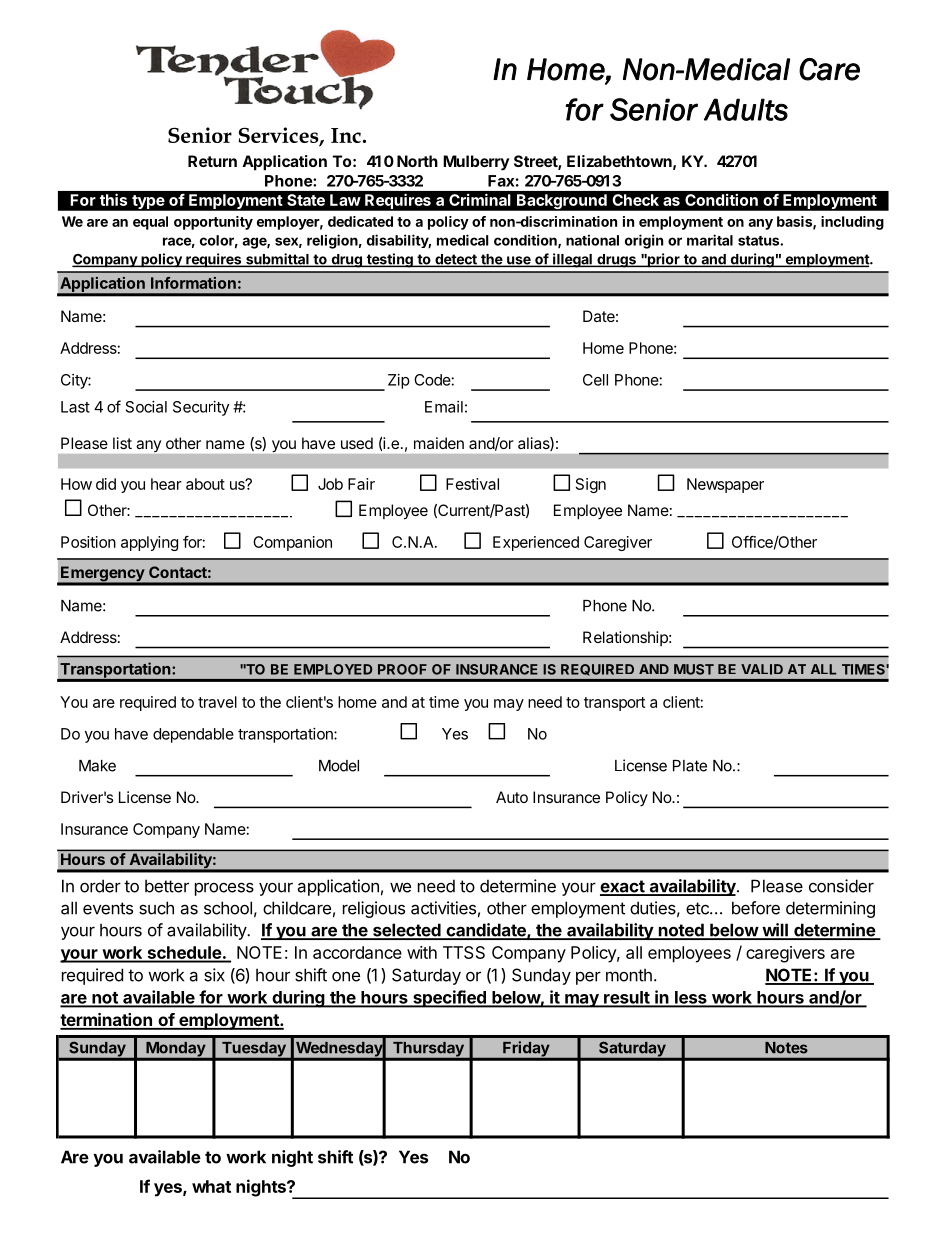 Image resolution: width=952 pixels, height=1233 pixels. Describe the element at coordinates (762, 669) in the screenshot. I see `VALID` at that location.
